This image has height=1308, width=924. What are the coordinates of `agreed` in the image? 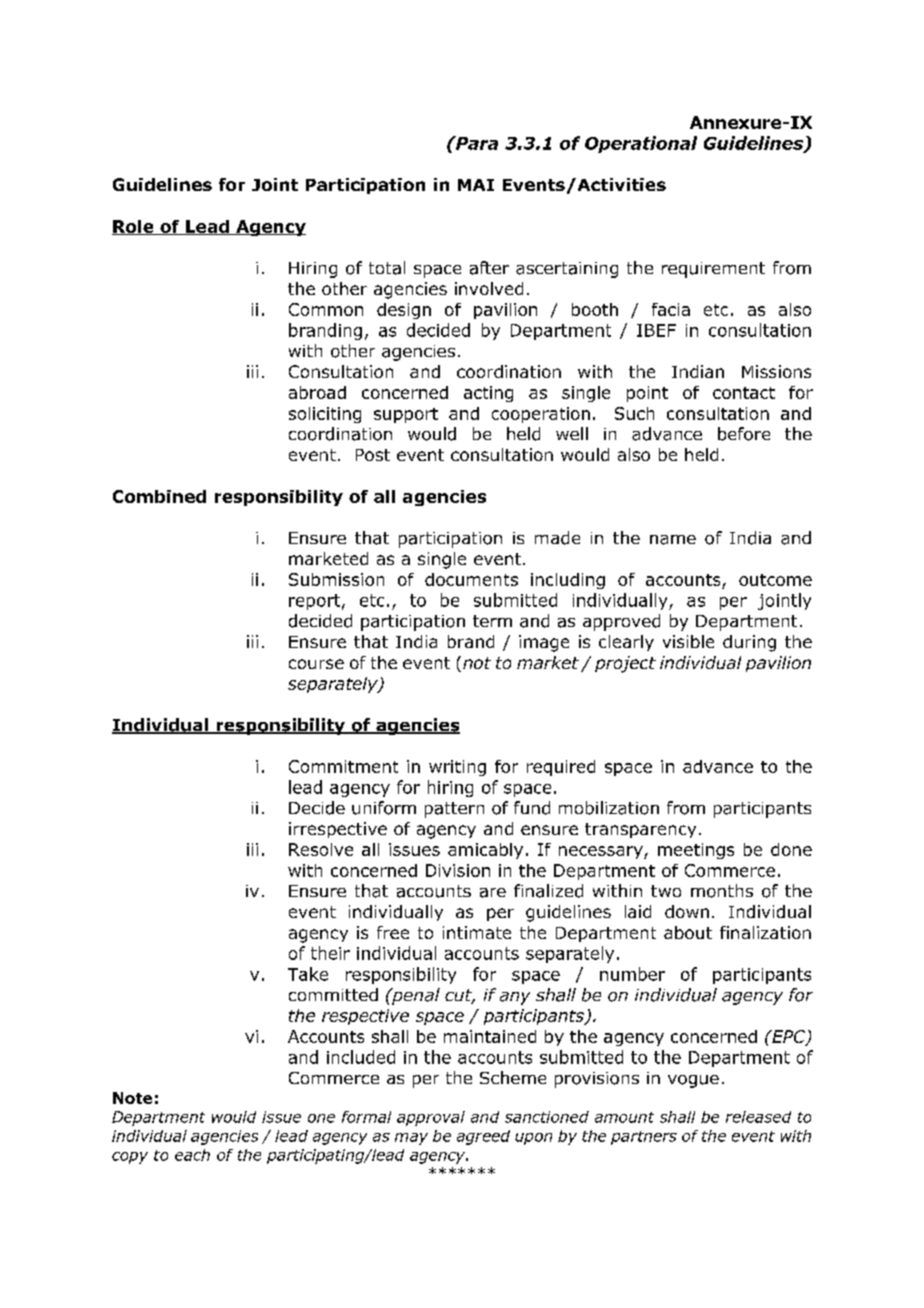 It's located at (483, 1137).
